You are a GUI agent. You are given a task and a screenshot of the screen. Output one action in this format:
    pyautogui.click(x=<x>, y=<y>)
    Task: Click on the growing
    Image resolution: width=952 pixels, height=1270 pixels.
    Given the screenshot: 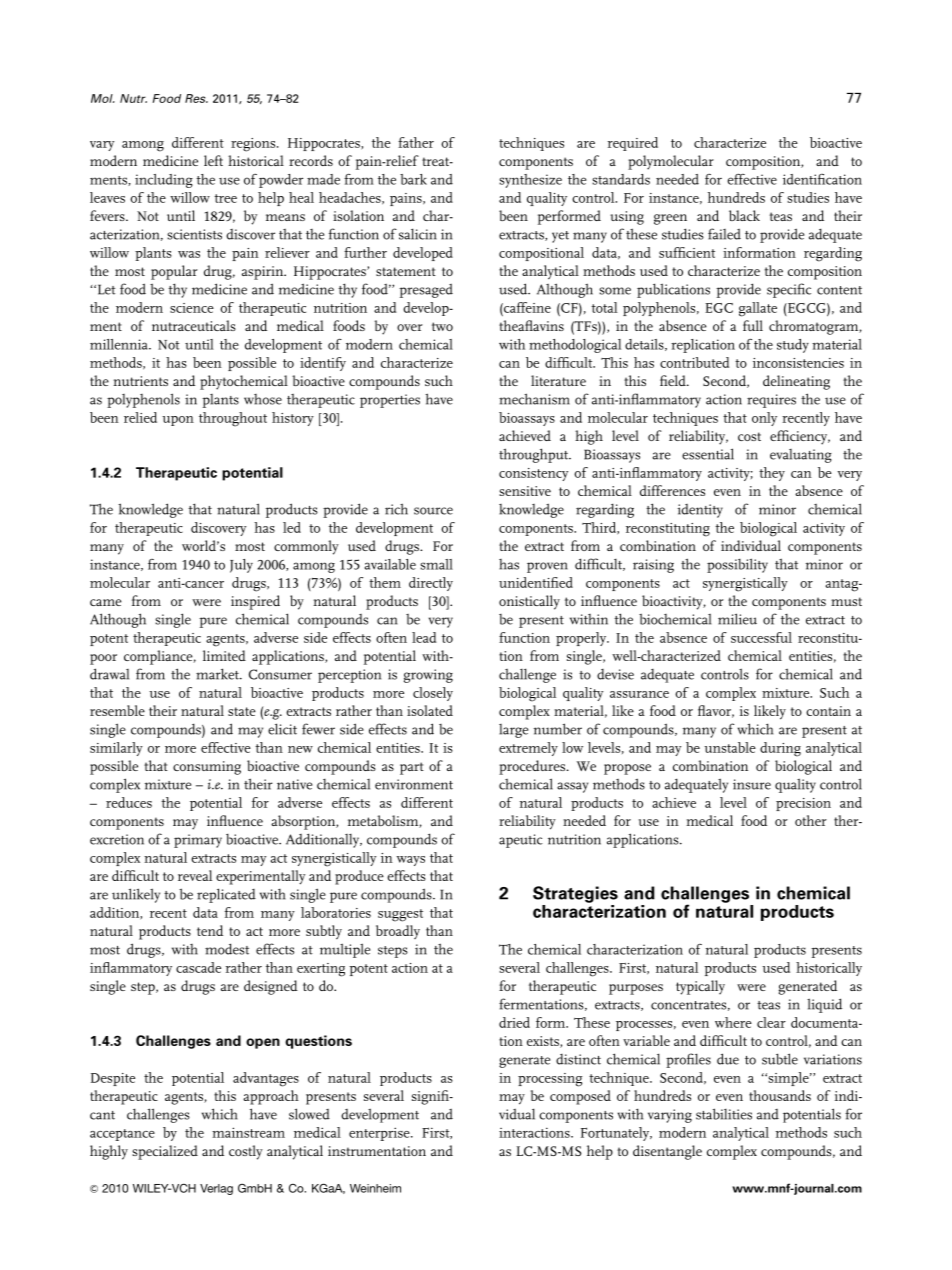 What is the action you would take?
    pyautogui.click(x=428, y=676)
